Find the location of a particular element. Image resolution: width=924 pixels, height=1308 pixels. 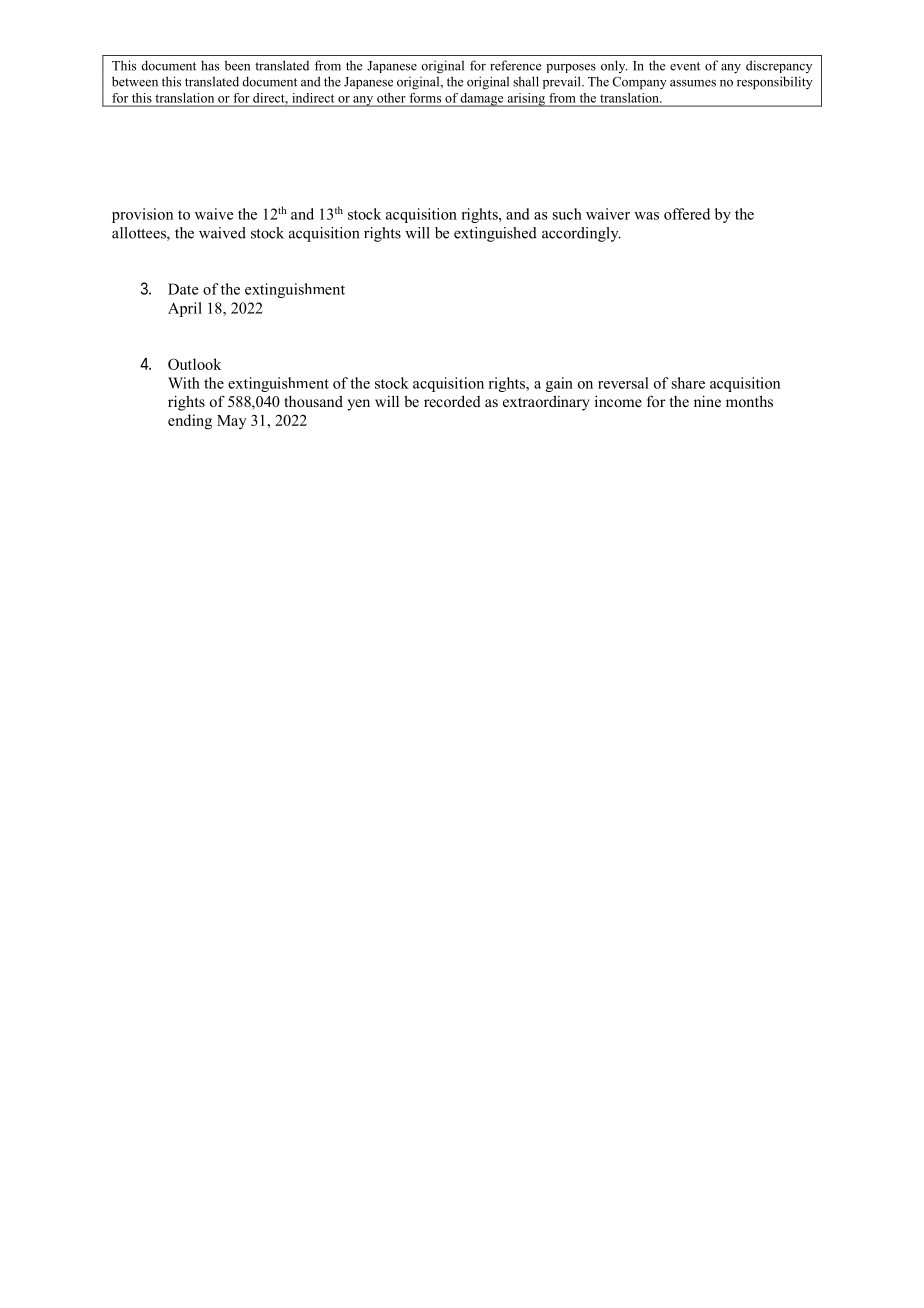

assumes is located at coordinates (693, 83).
